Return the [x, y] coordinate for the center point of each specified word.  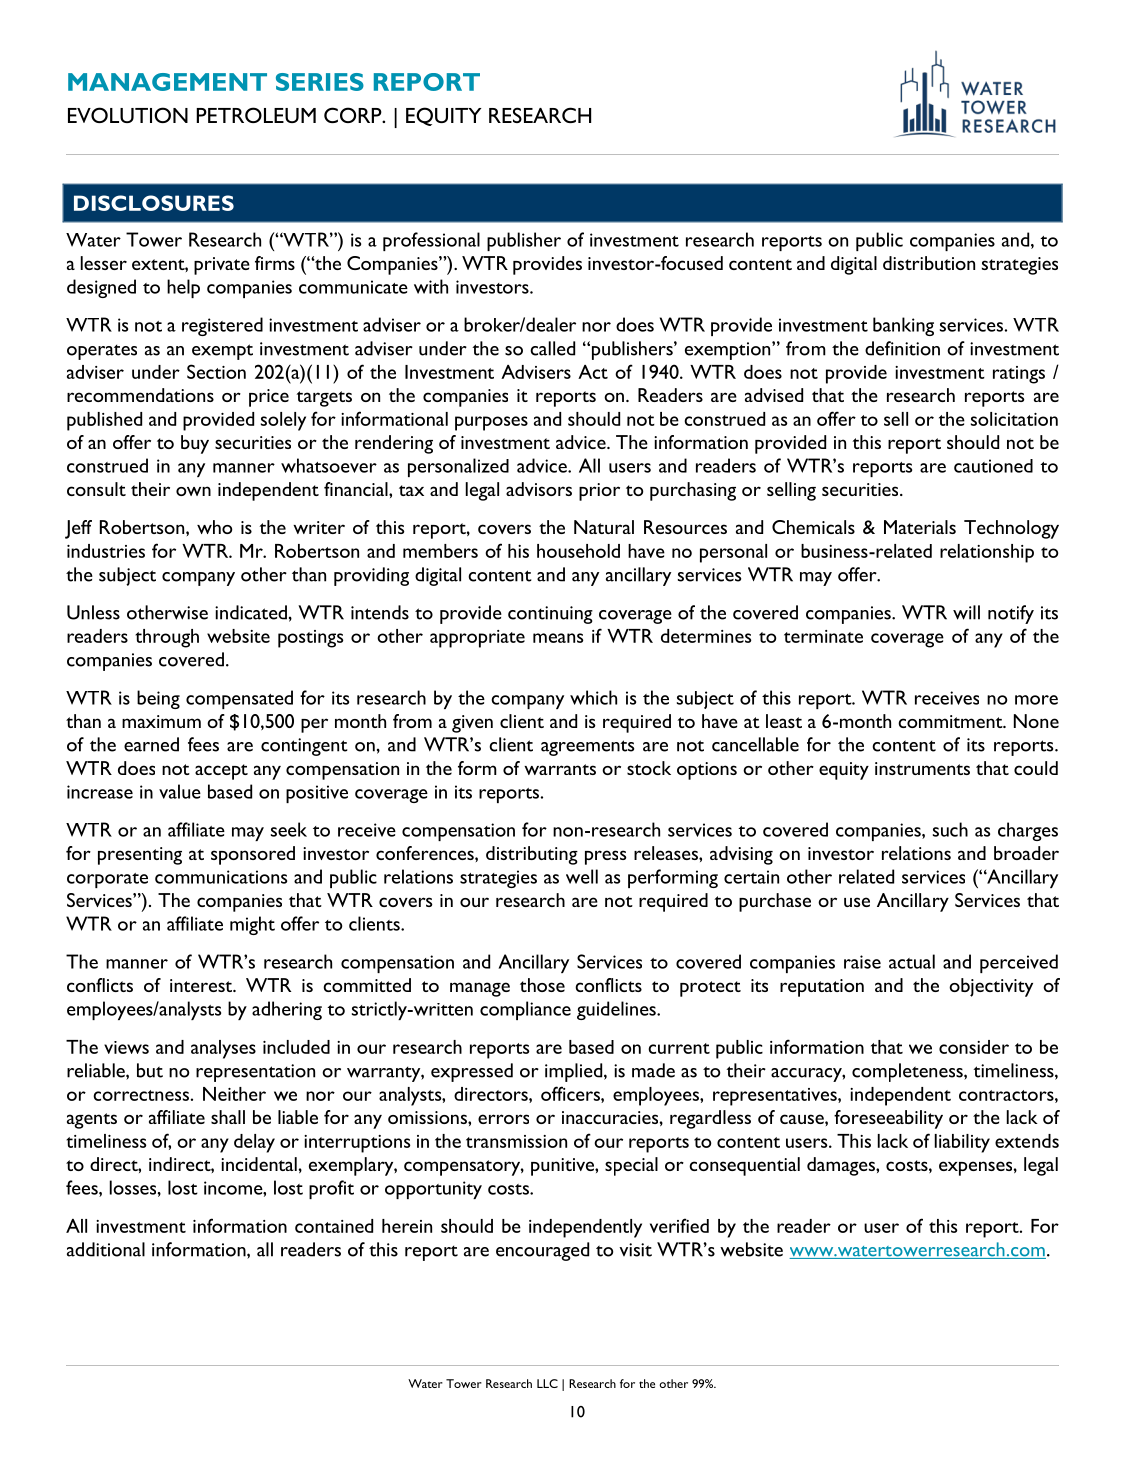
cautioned [993, 466]
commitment [951, 721]
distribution [929, 263]
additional [106, 1249]
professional [431, 241]
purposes [491, 423]
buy [195, 444]
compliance [525, 1010]
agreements [587, 748]
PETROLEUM [256, 115]
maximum [161, 721]
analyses [223, 1049]
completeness [908, 1072]
